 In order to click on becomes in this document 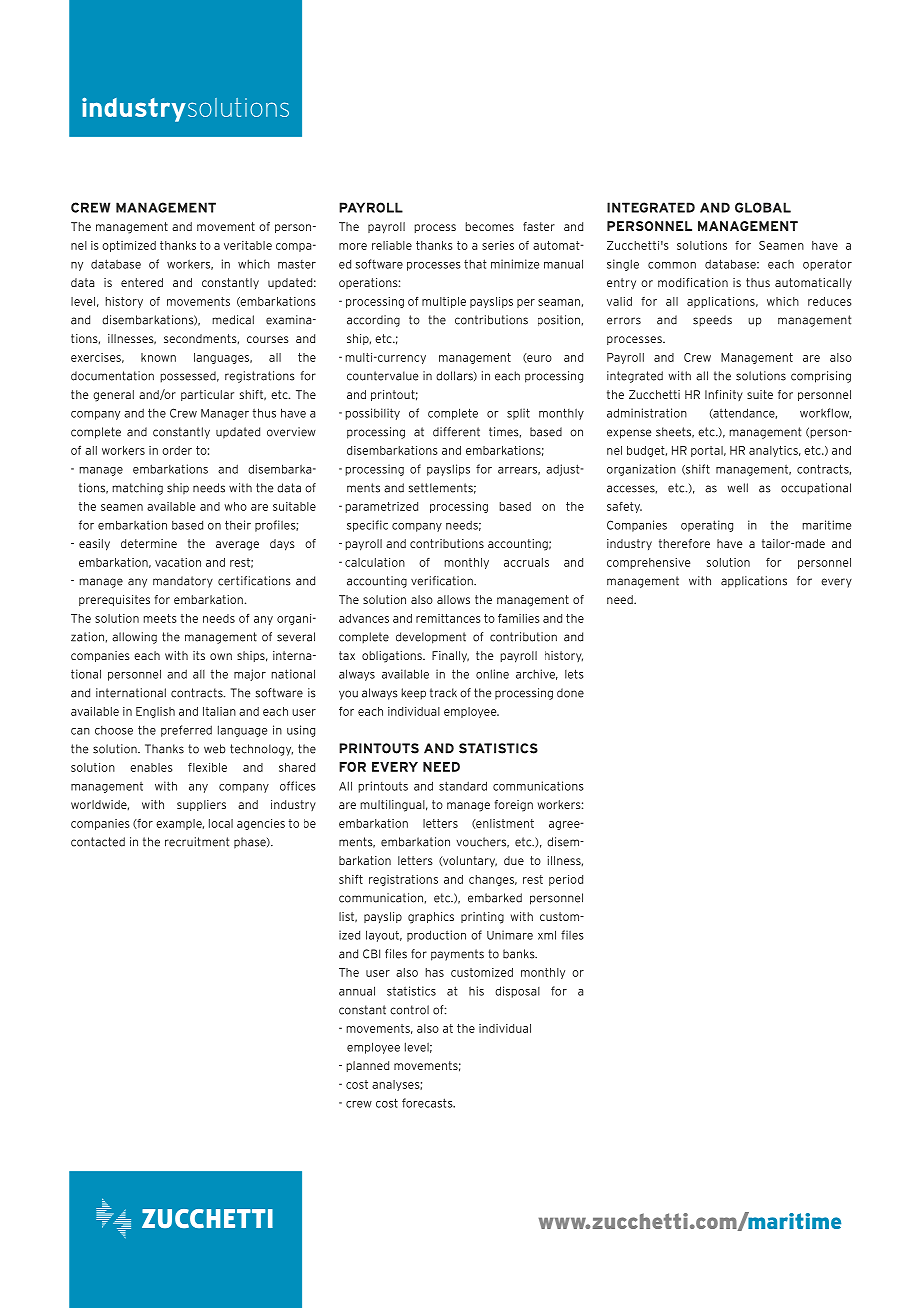, I will do `click(489, 226)`.
